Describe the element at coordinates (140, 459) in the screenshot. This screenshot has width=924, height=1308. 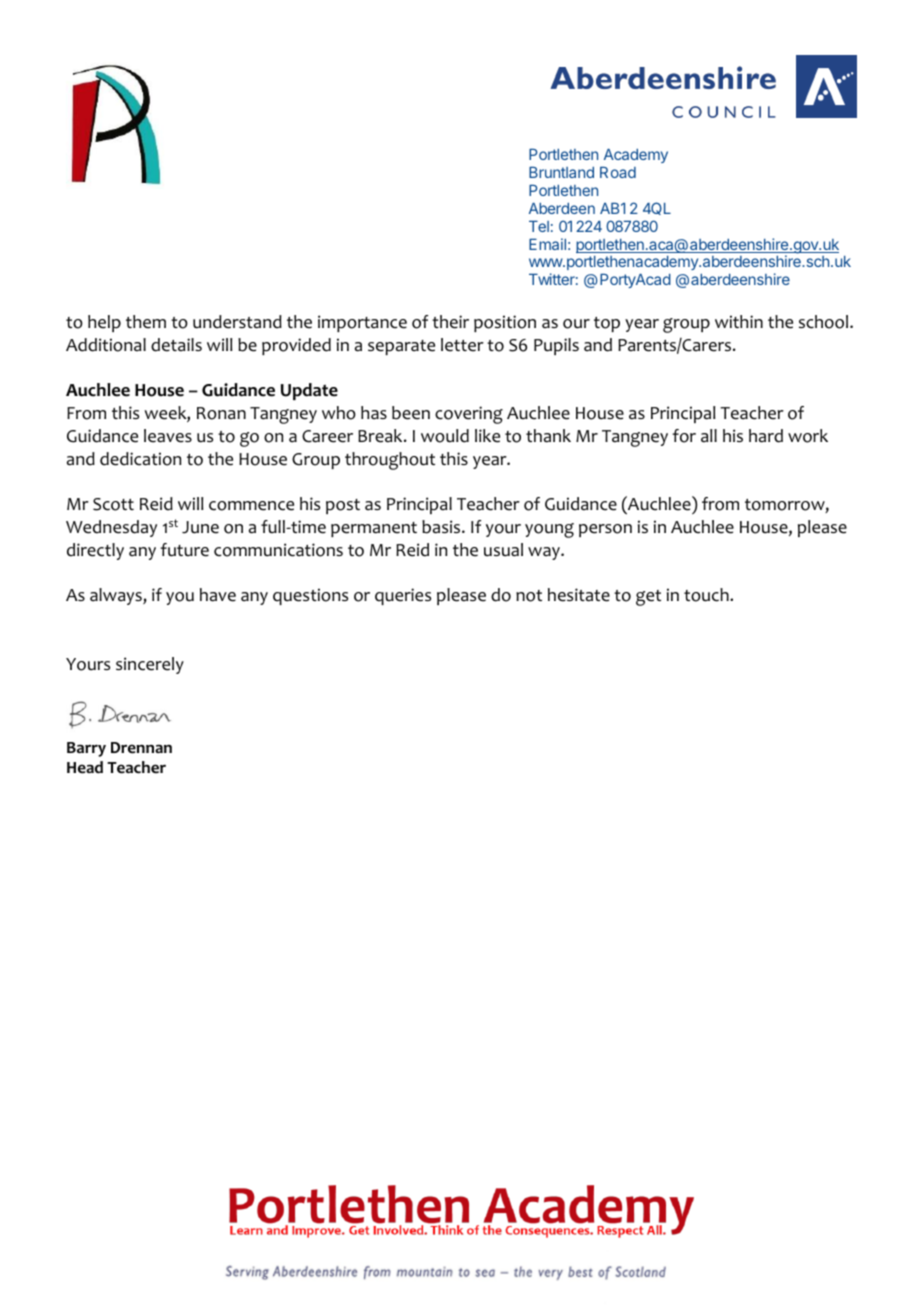
I see `dedication` at that location.
